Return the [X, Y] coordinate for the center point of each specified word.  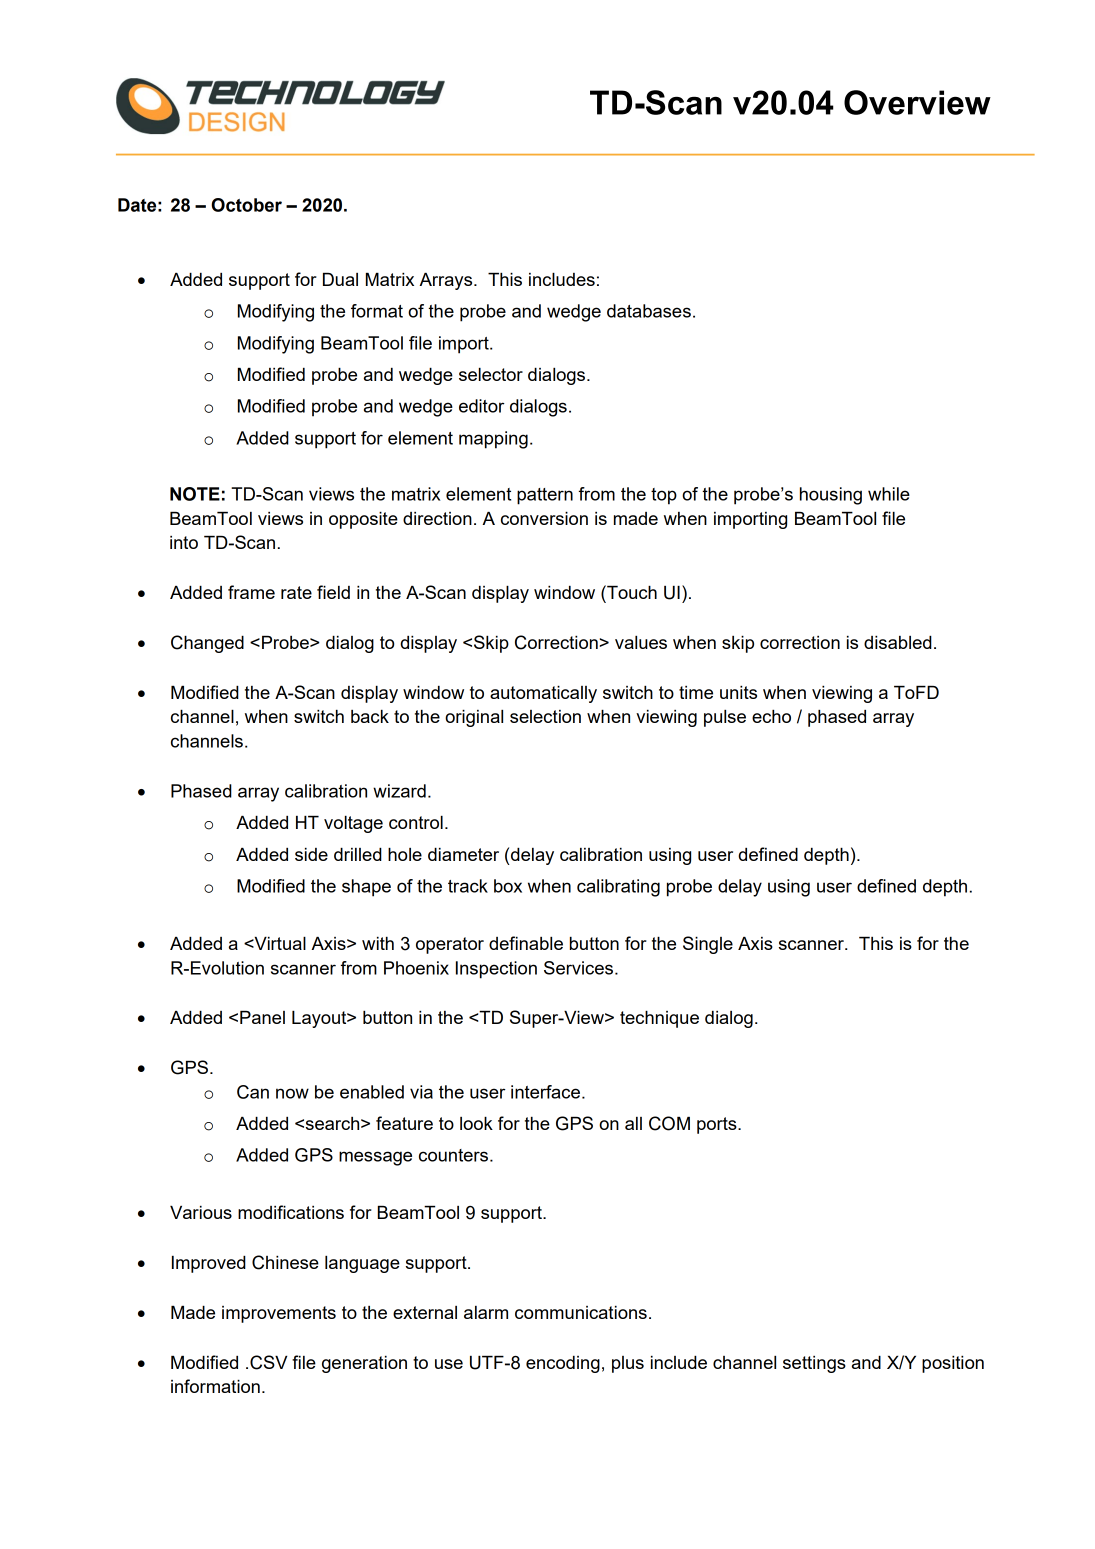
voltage [353, 824]
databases [649, 311]
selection [545, 716]
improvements [279, 1314]
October [246, 205]
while [889, 494]
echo [771, 716]
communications [581, 1312]
